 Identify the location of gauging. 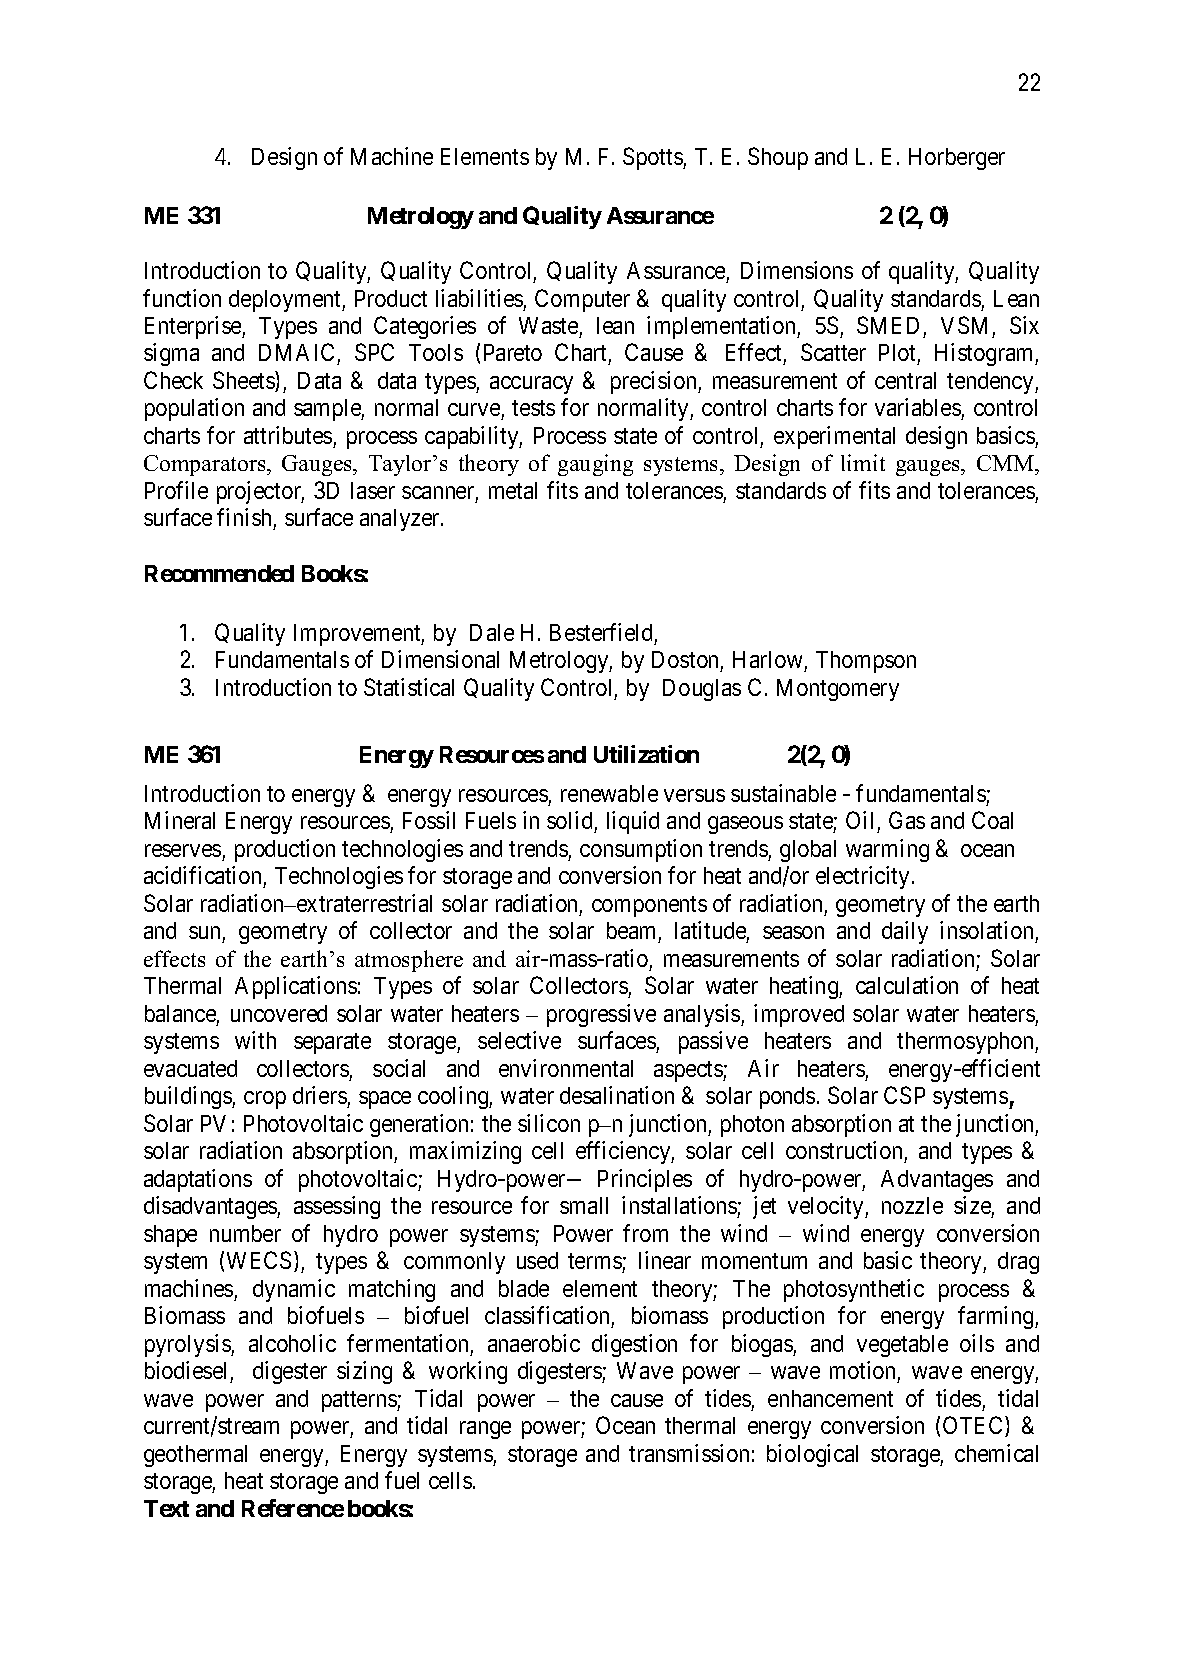
(595, 465).
